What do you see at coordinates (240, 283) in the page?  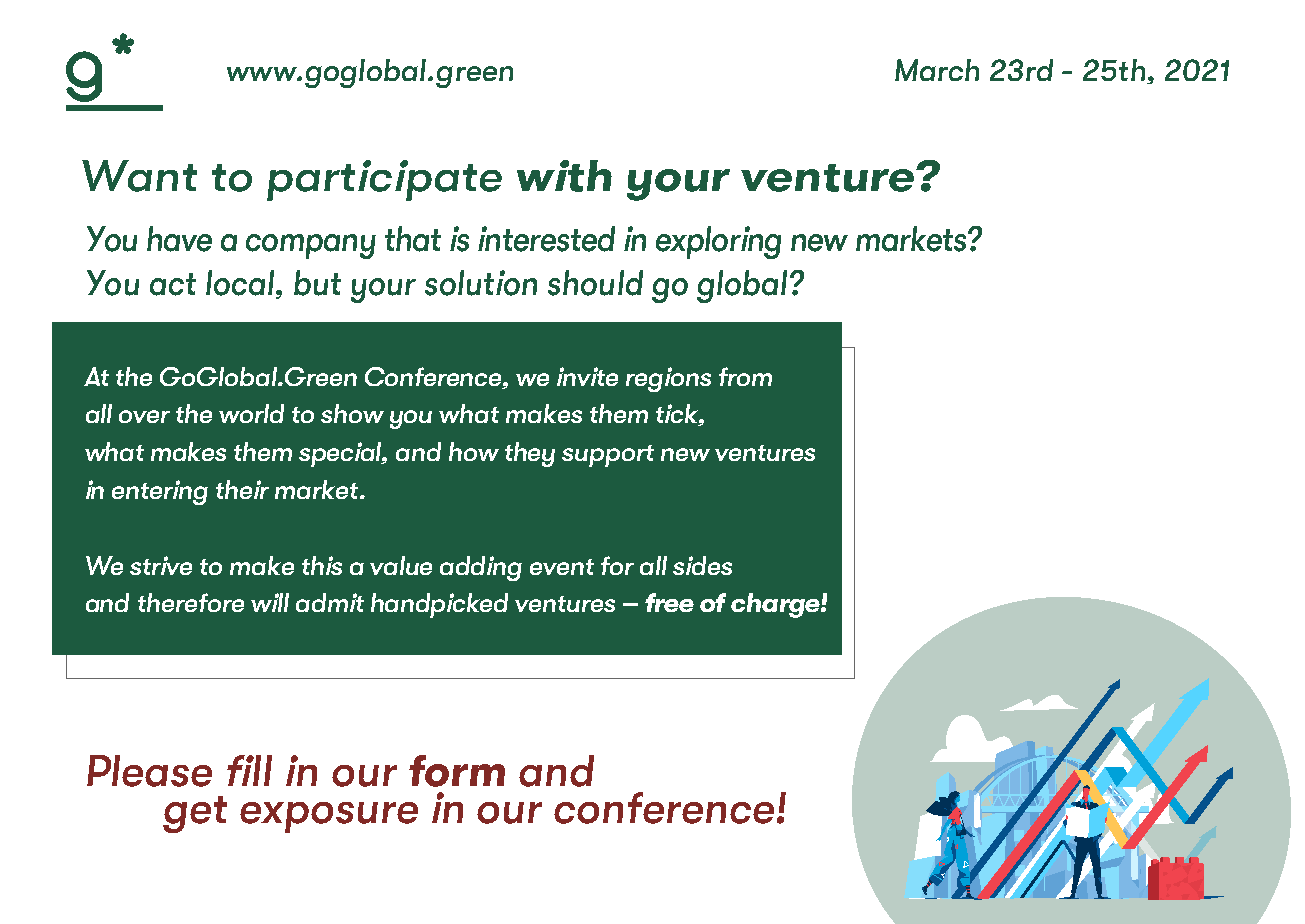 I see `local` at bounding box center [240, 283].
